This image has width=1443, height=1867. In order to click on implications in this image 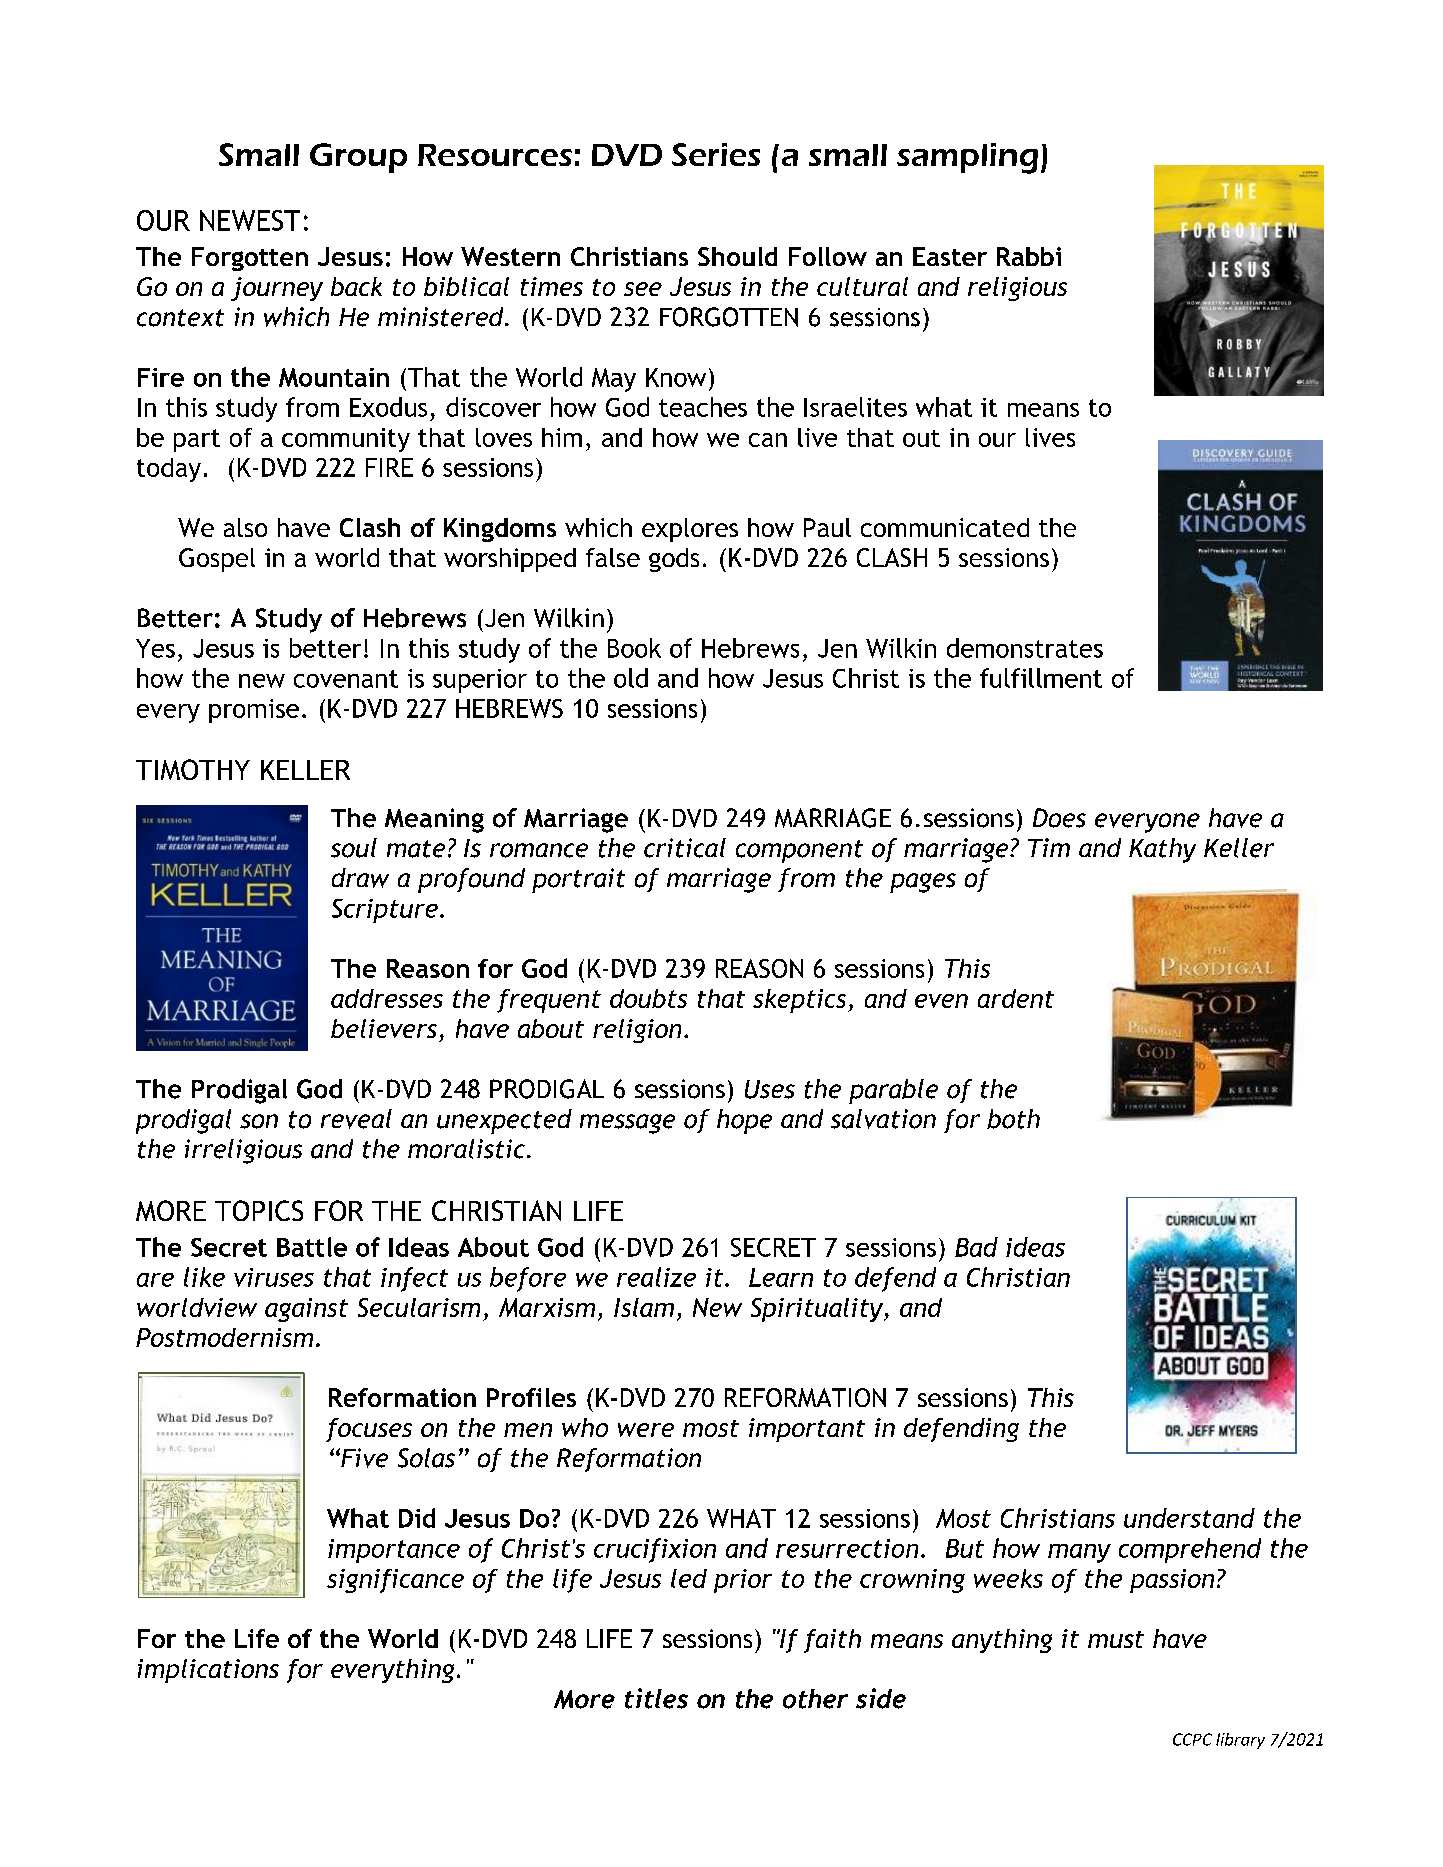, I will do `click(208, 1671)`.
